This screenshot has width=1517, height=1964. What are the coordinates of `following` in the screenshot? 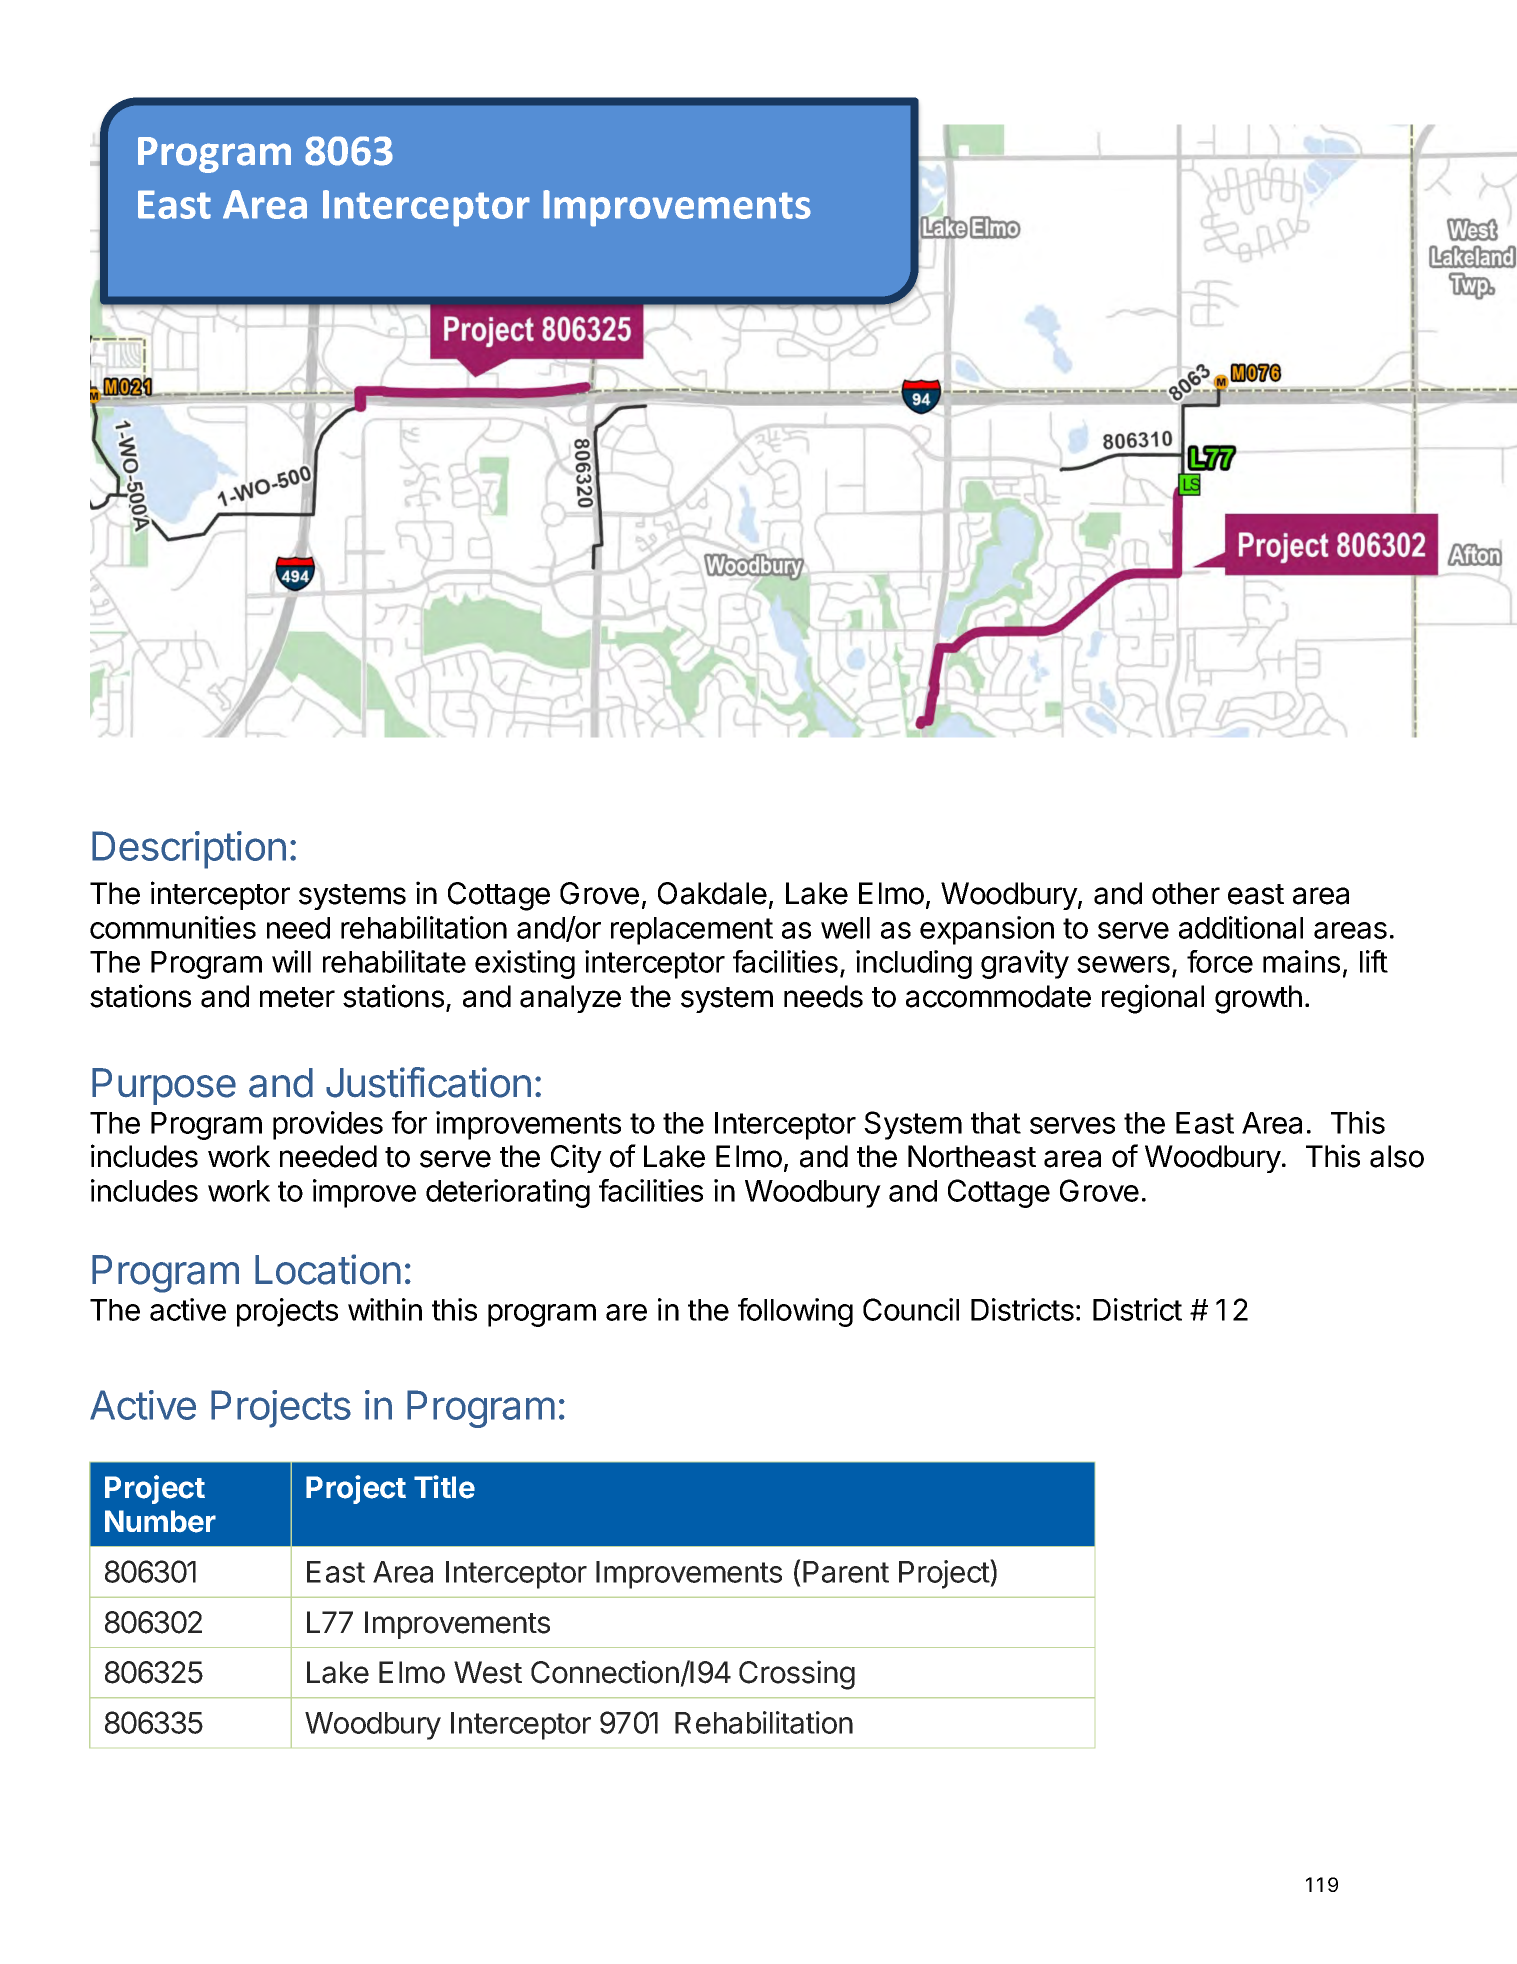 It's located at (795, 1312).
